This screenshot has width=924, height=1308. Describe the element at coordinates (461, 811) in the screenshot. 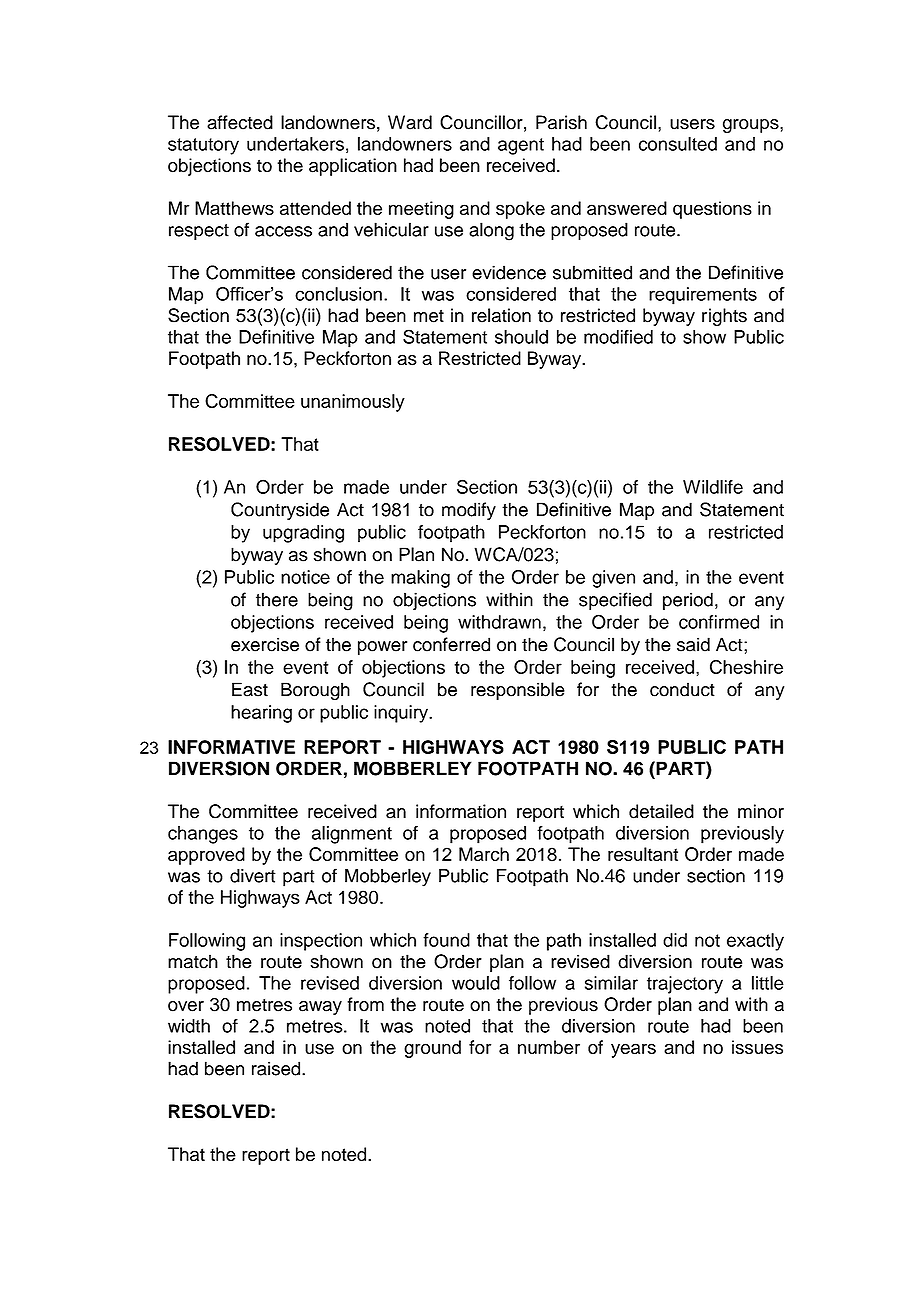

I see `information` at that location.
